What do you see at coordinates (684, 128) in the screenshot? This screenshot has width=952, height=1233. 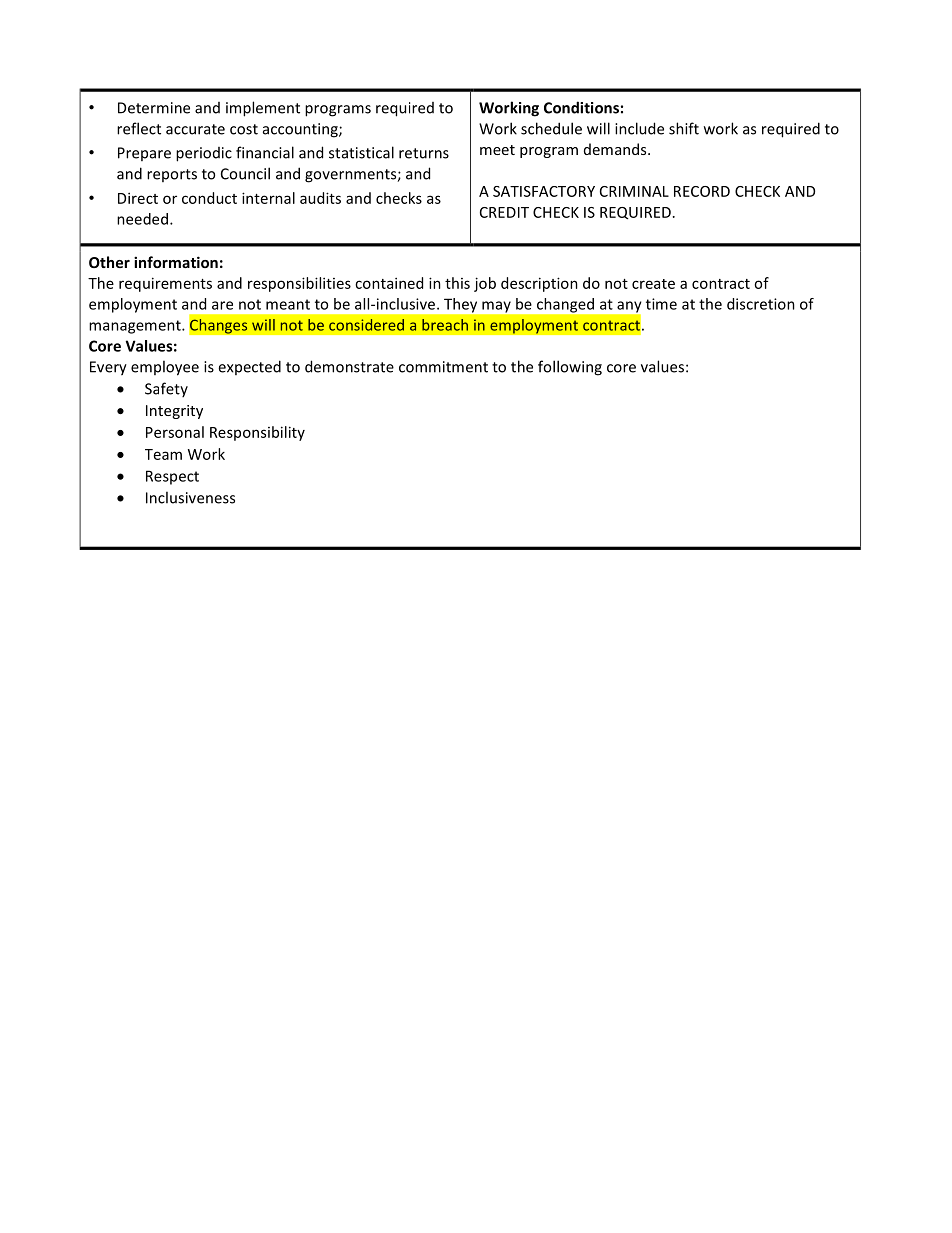 I see `shift` at bounding box center [684, 128].
